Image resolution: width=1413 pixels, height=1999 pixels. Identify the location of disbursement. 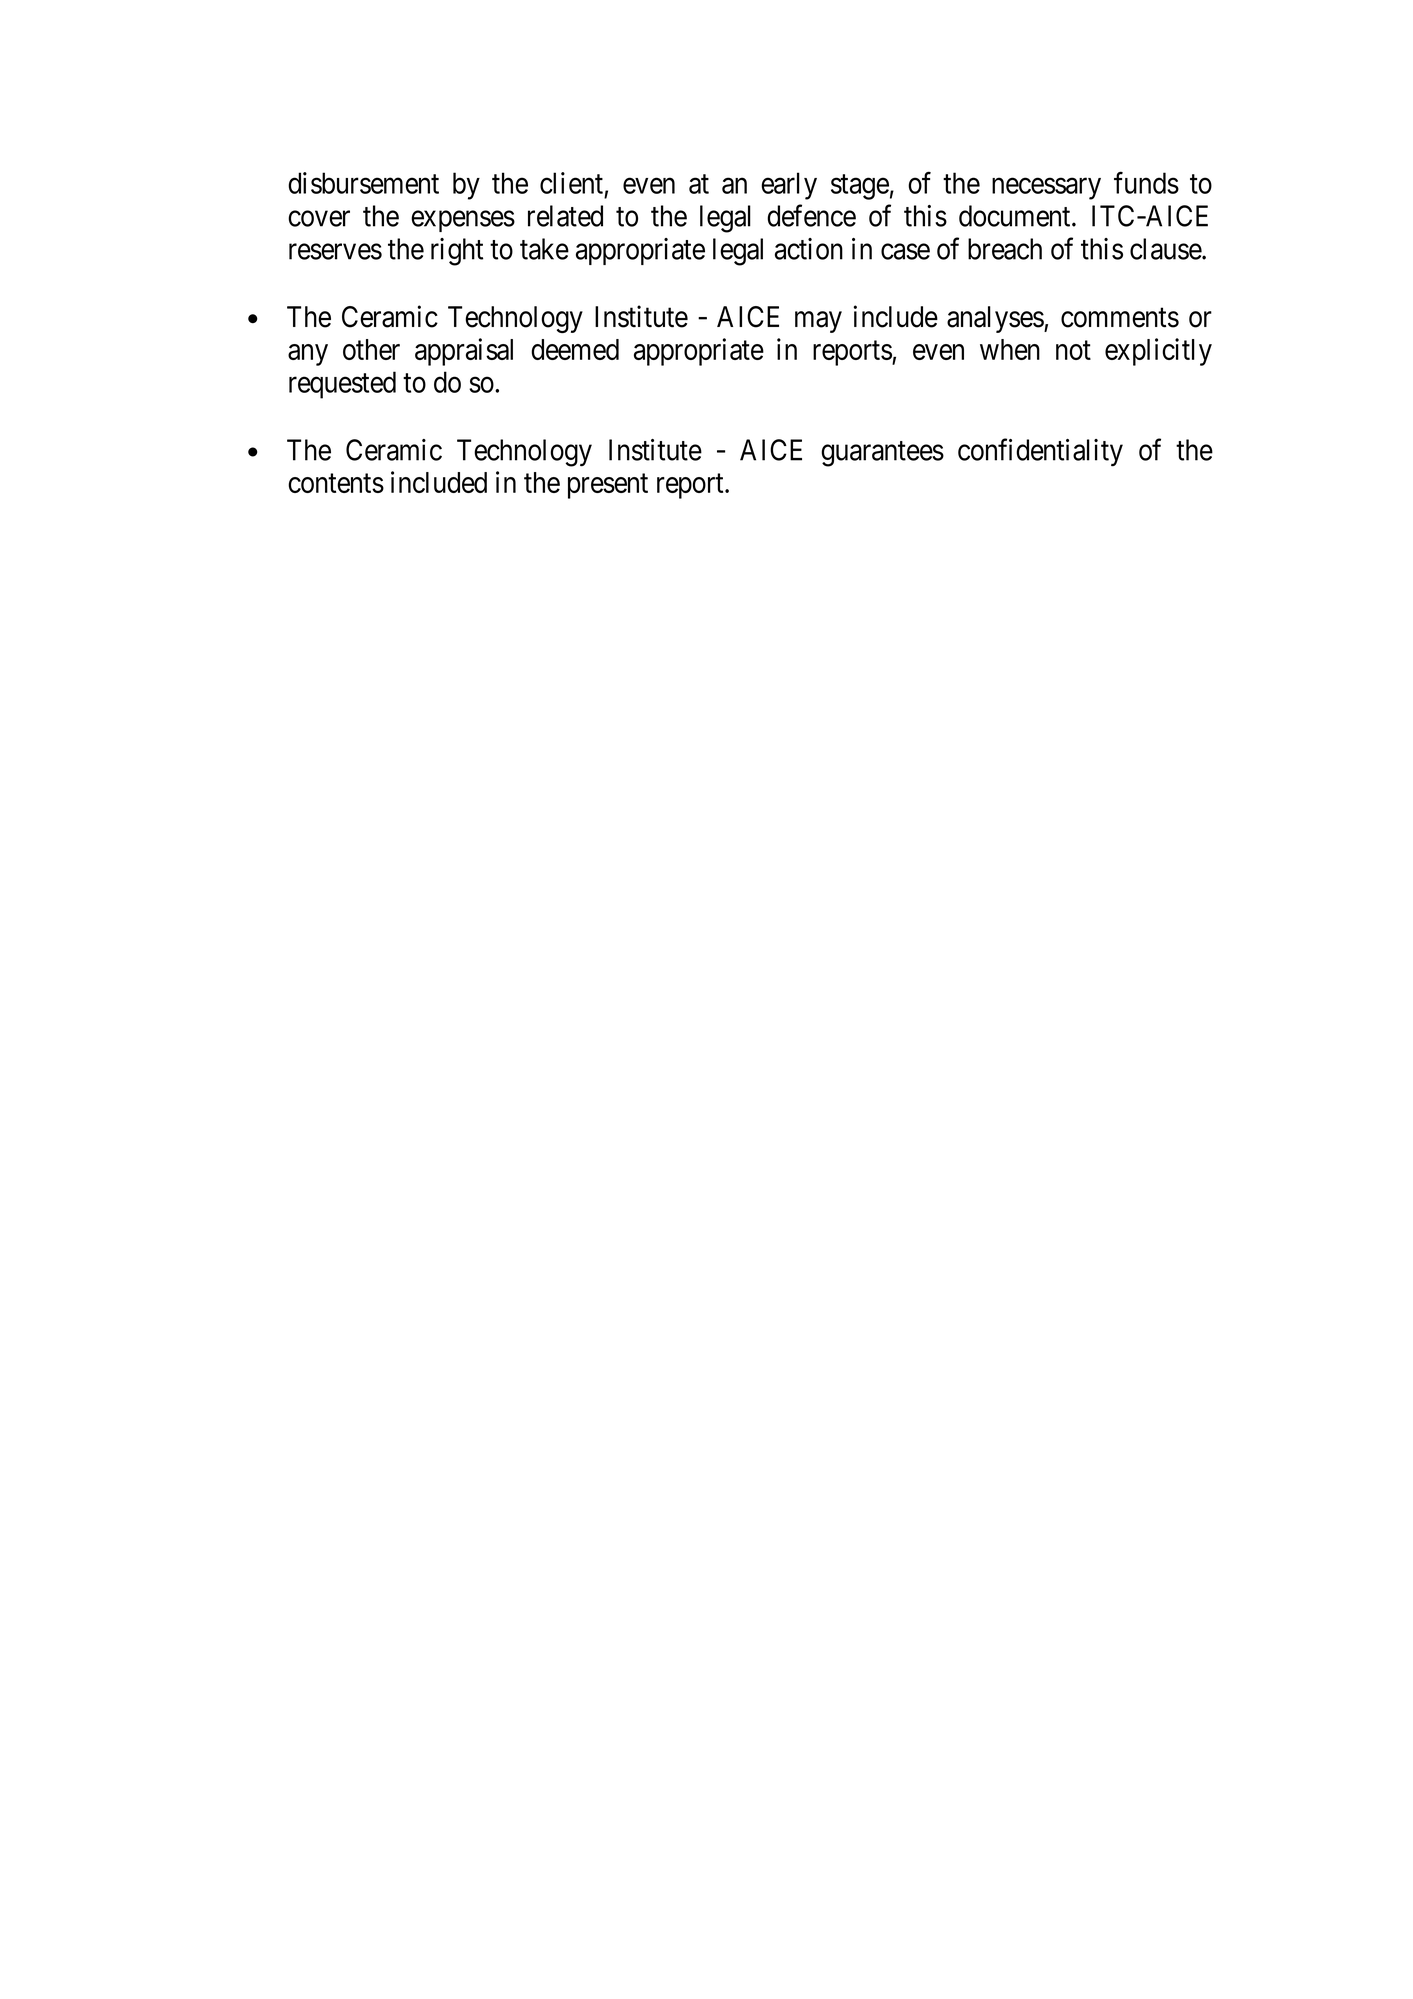
(363, 183).
